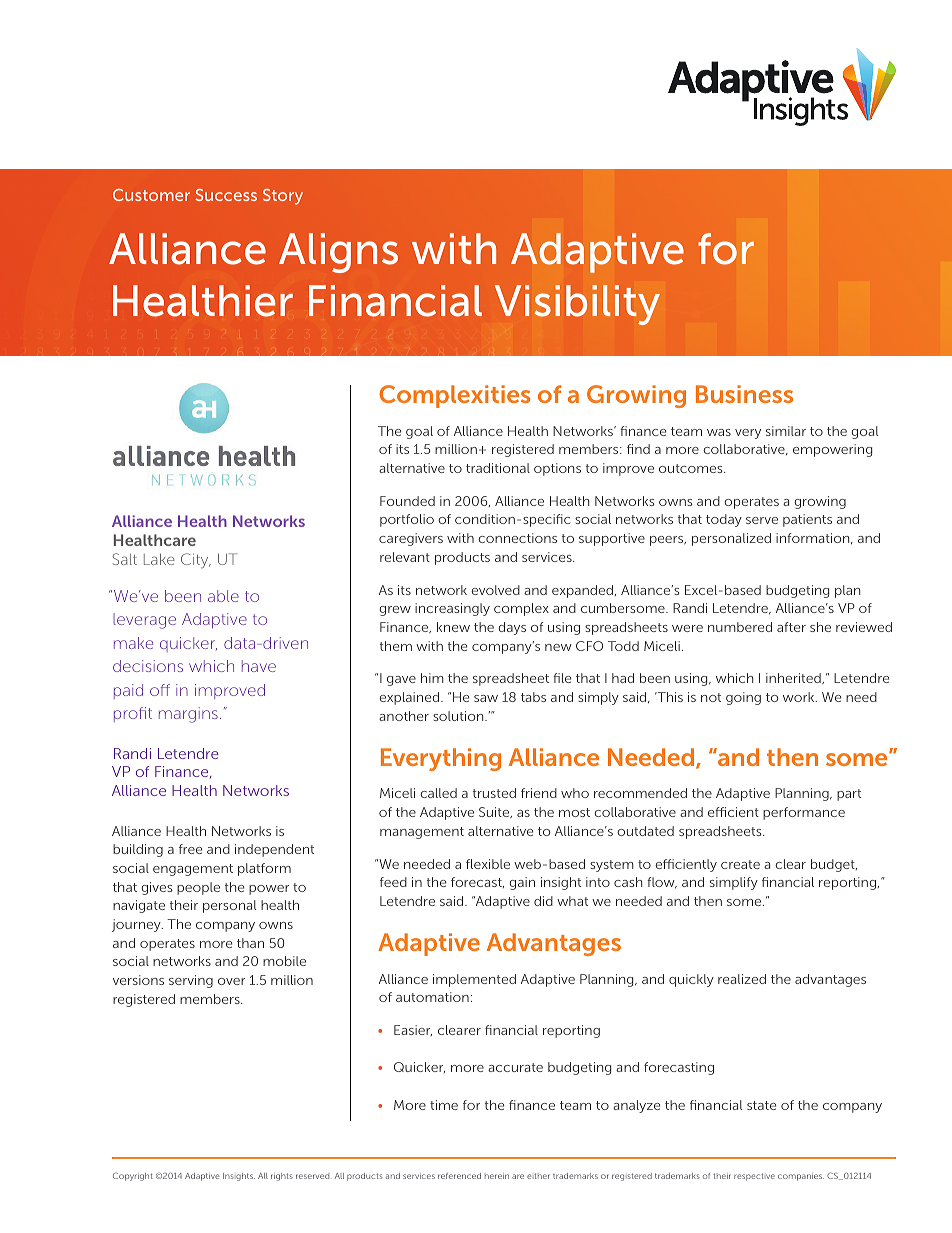 The image size is (952, 1233). What do you see at coordinates (744, 394) in the screenshot?
I see `Business` at bounding box center [744, 394].
